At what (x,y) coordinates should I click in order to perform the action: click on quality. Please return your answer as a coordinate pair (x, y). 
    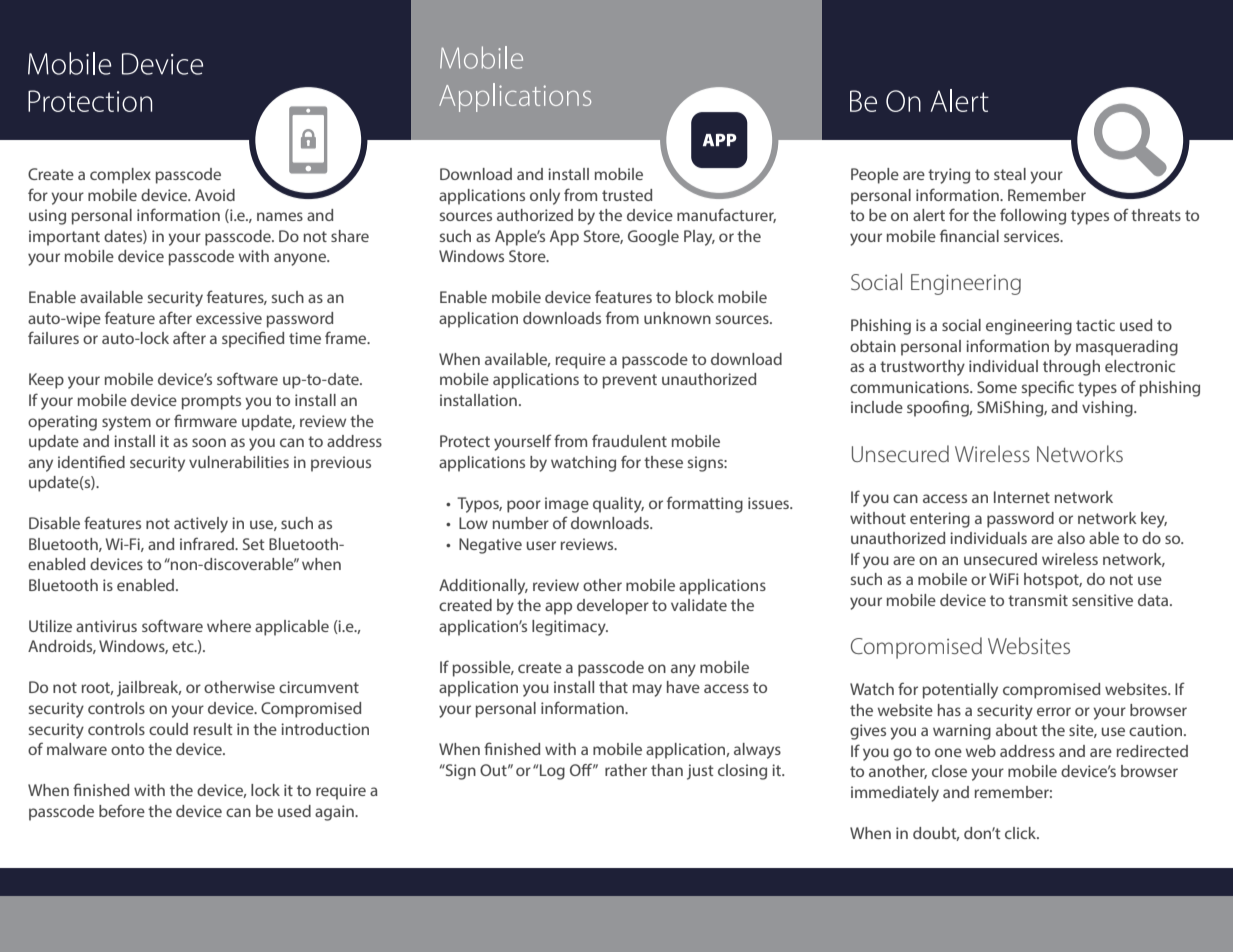
    Looking at the image, I should click on (618, 505).
